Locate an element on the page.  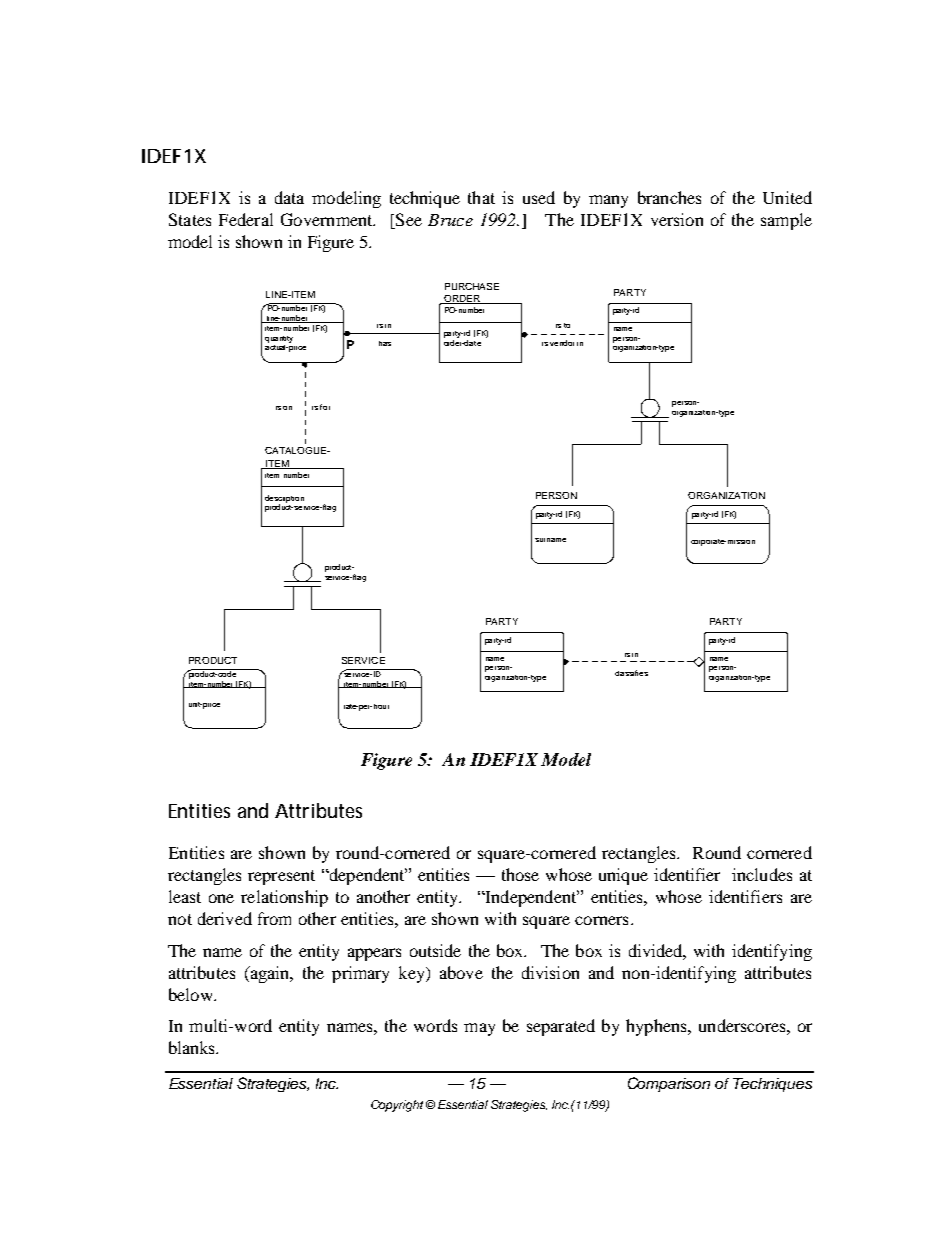
represent is located at coordinates (281, 877).
